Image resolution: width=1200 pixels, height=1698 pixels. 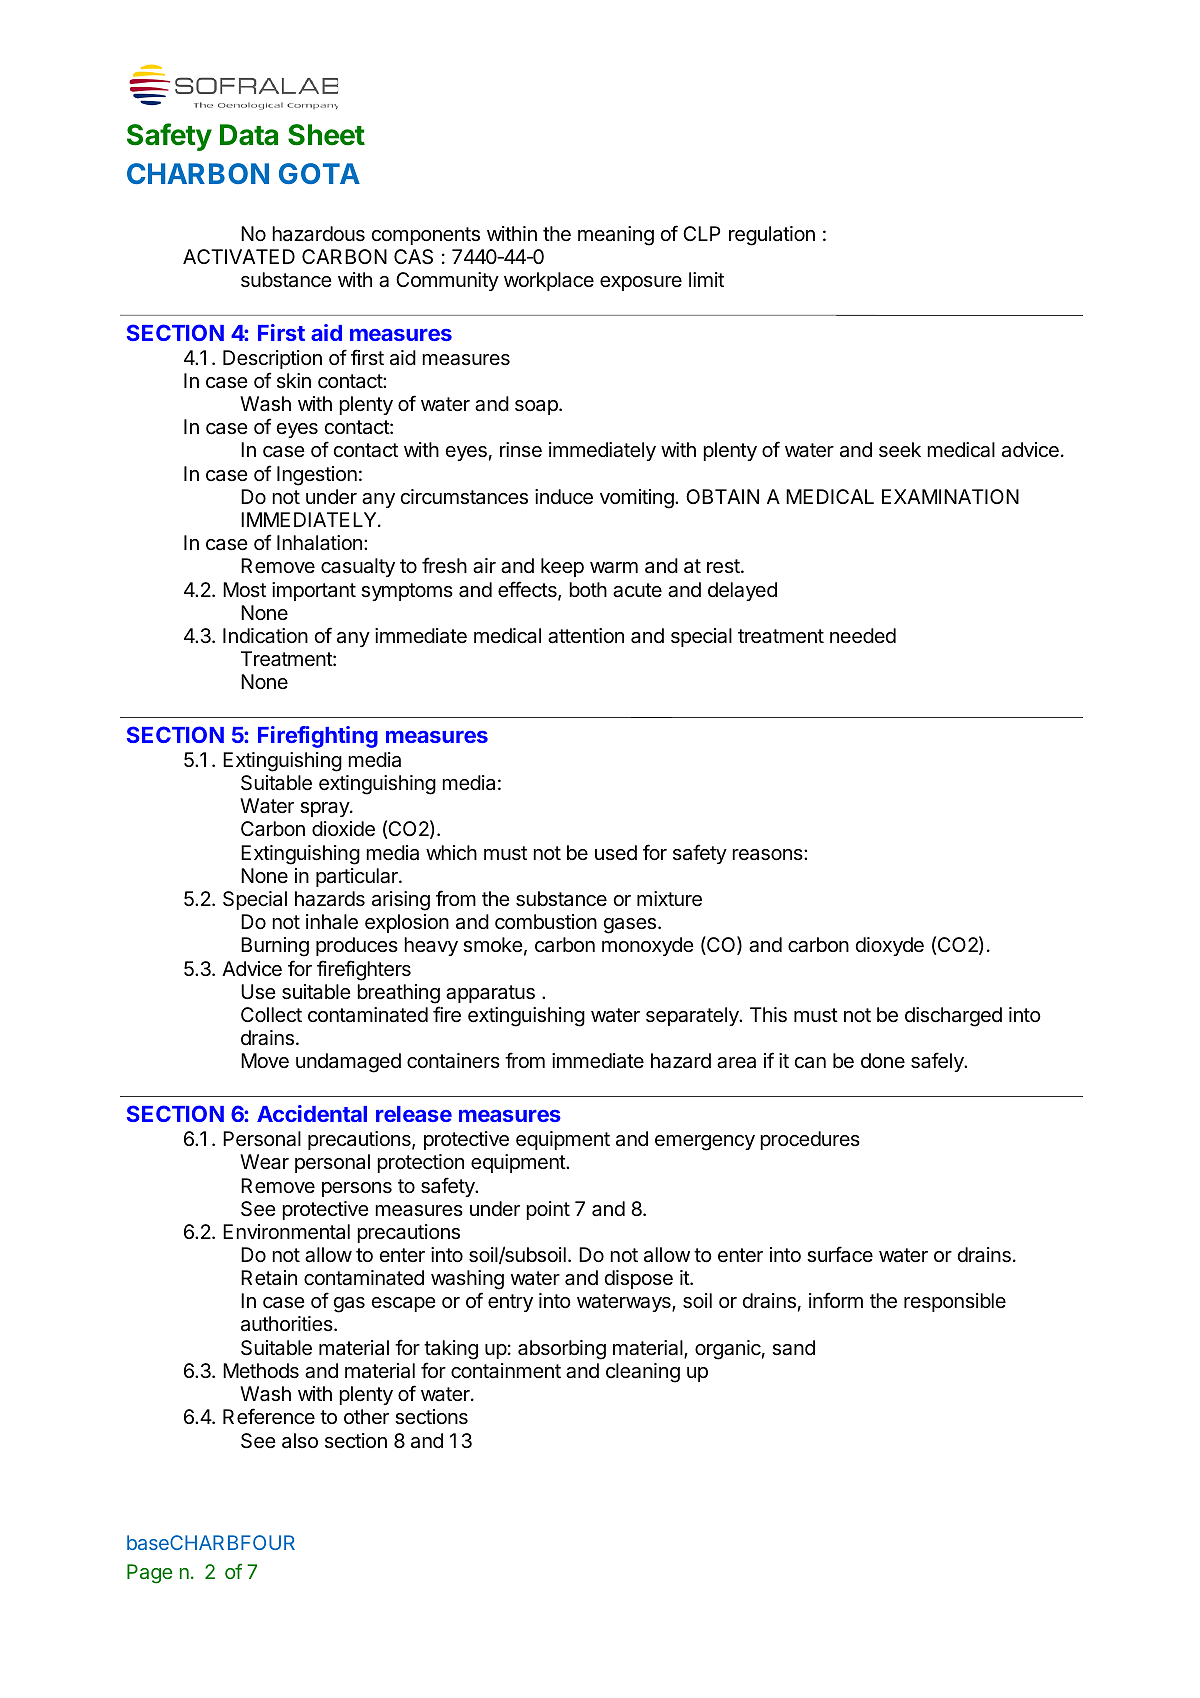 What do you see at coordinates (616, 852) in the screenshot?
I see `used` at bounding box center [616, 852].
